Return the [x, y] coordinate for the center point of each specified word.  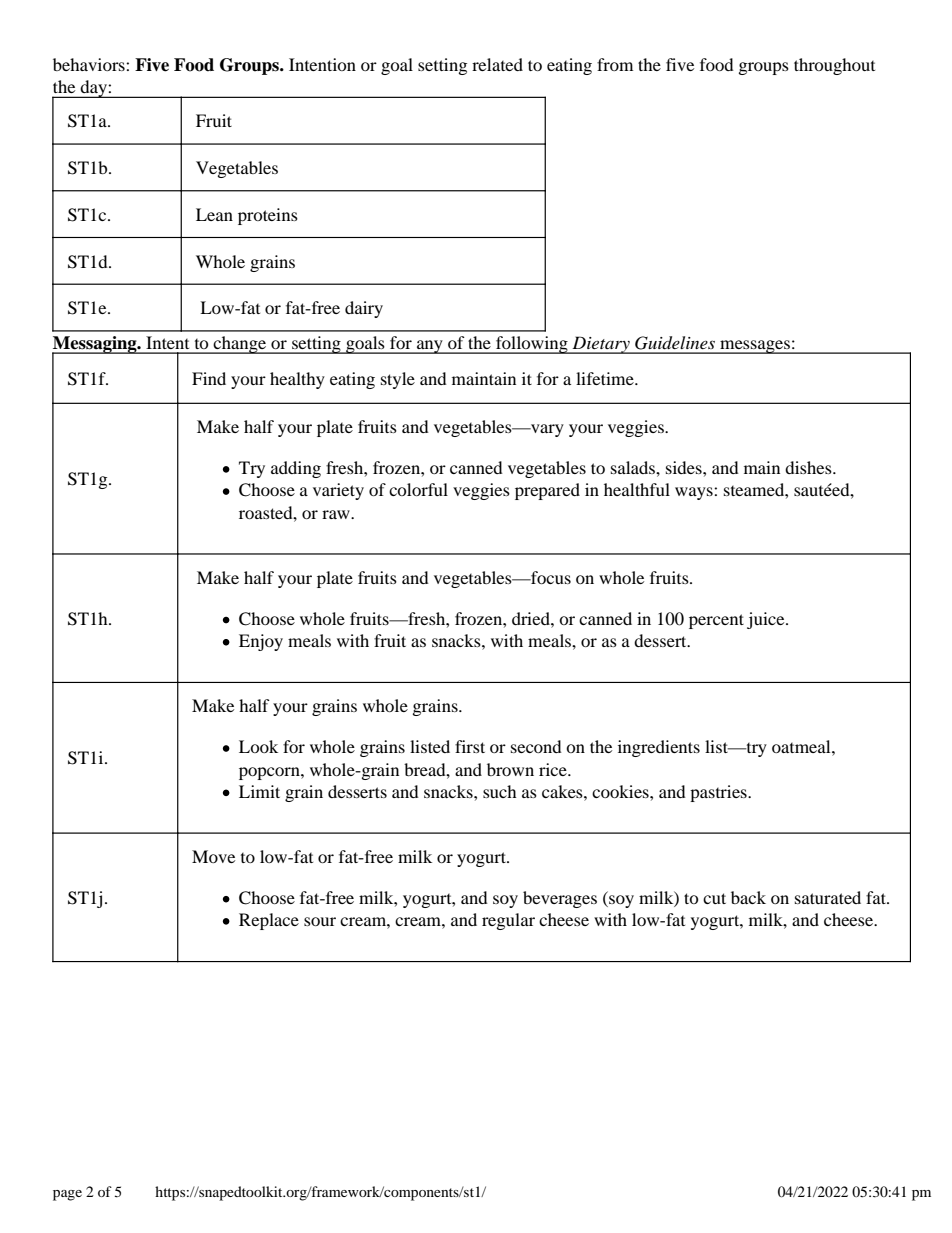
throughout [834, 66]
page [67, 1195]
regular [508, 921]
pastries [719, 793]
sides [685, 467]
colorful [418, 489]
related [497, 64]
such [500, 791]
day [93, 89]
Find [209, 378]
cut [714, 898]
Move [213, 856]
